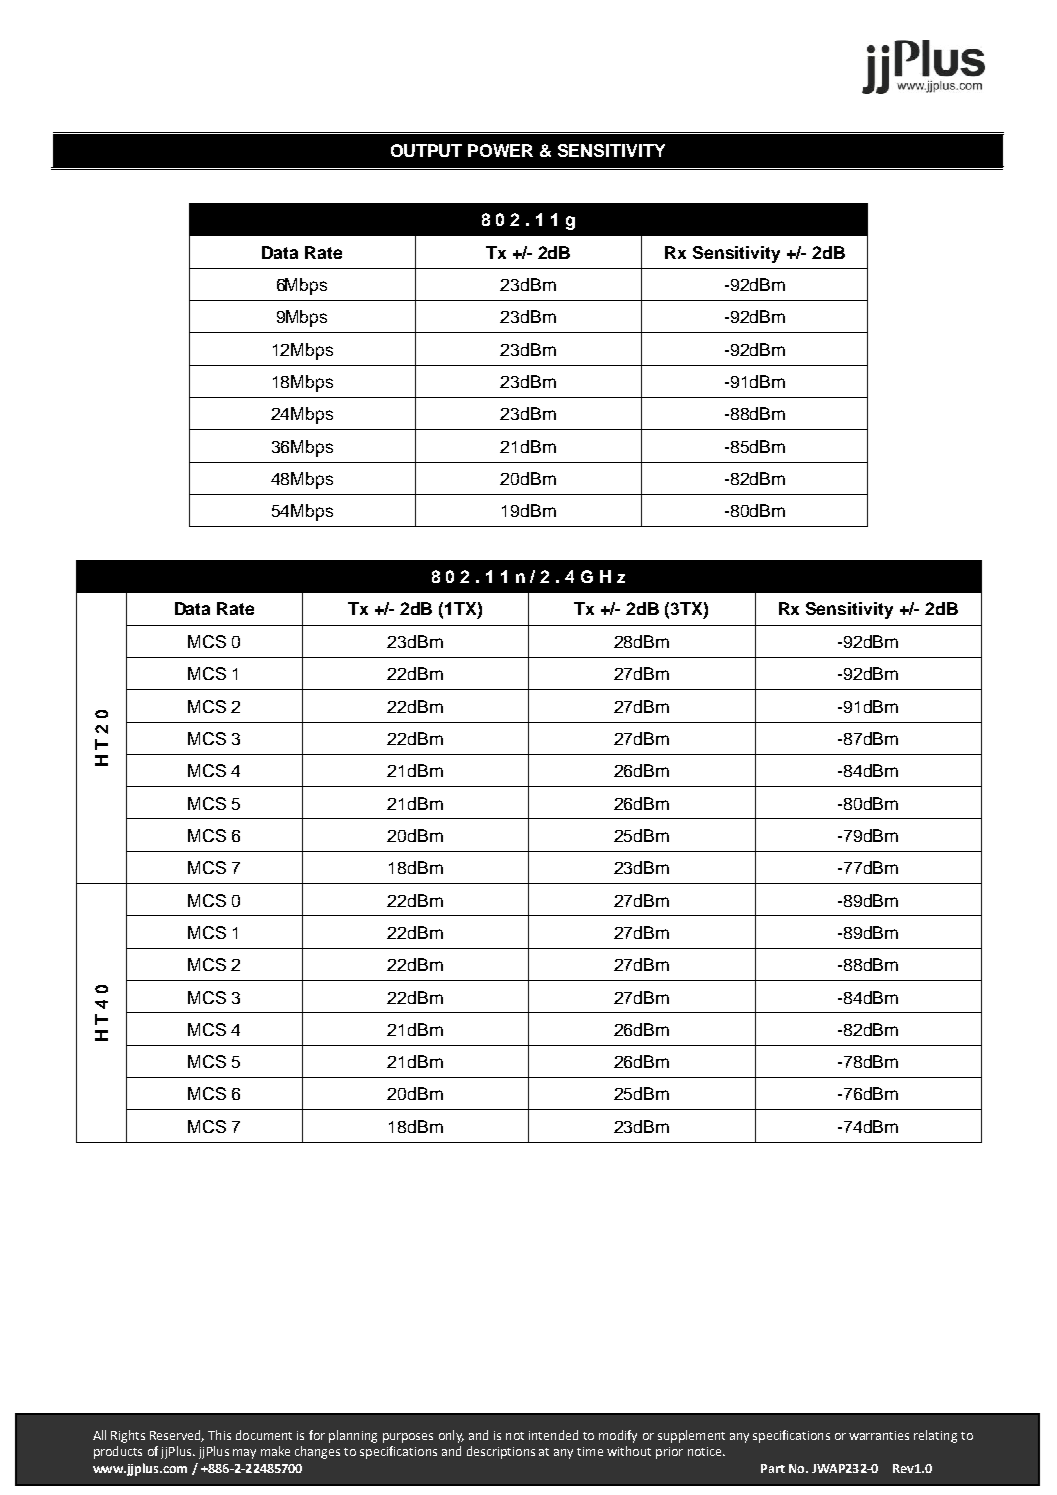 The height and width of the image is (1495, 1057). What do you see at coordinates (879, 1435) in the image?
I see `warranties` at bounding box center [879, 1435].
